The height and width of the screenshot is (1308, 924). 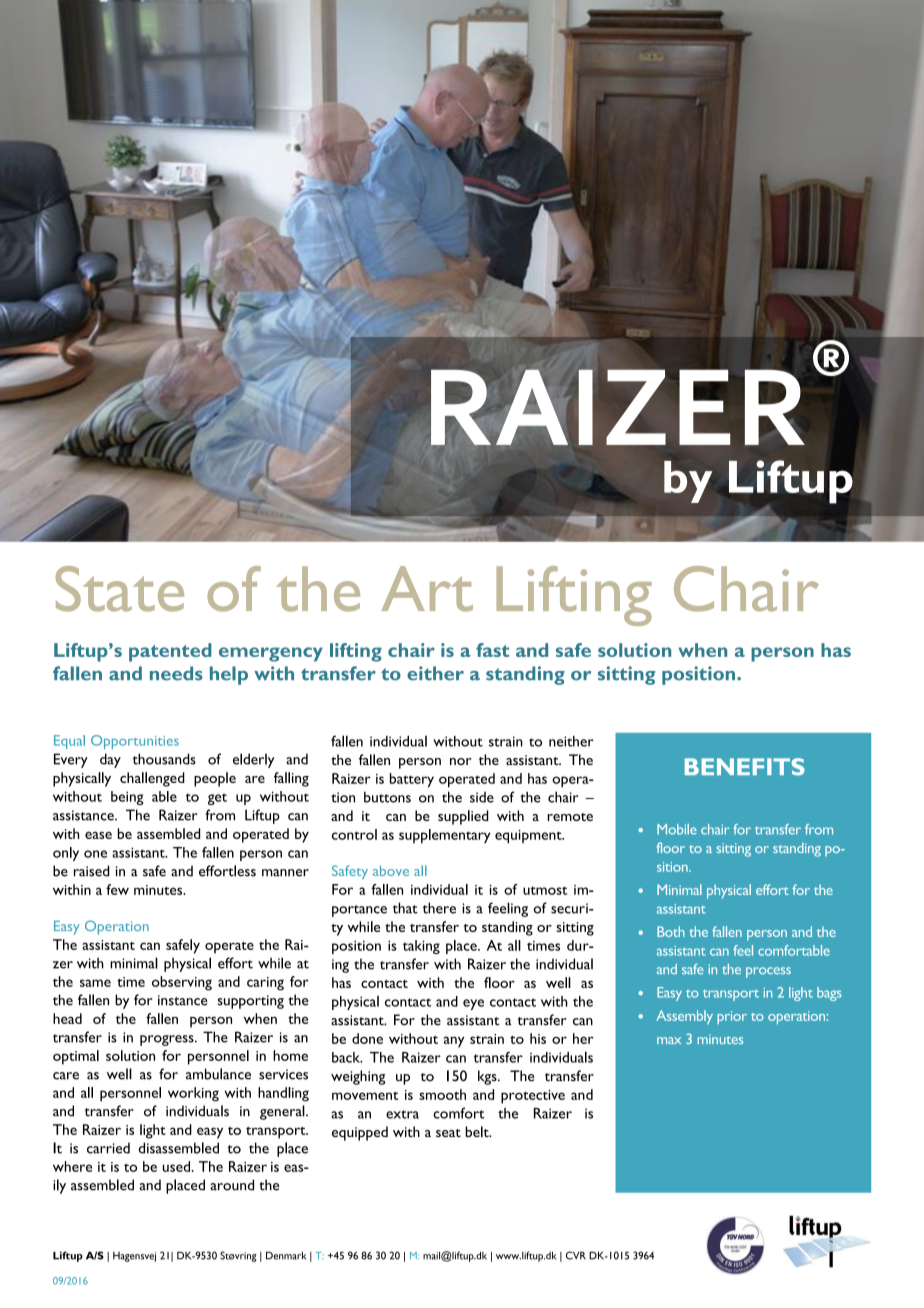 I want to click on fast, so click(x=492, y=650).
